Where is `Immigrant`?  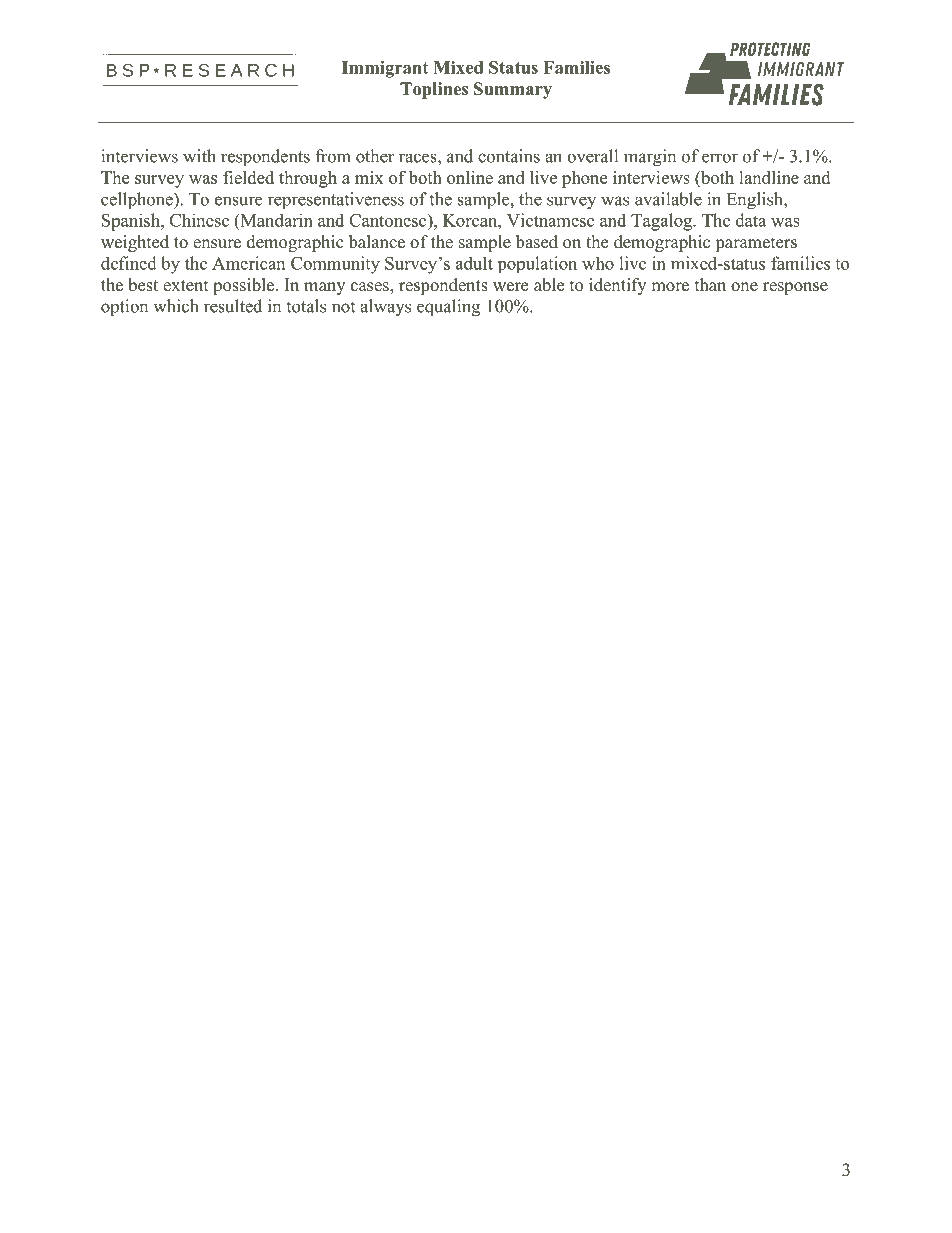
Immigrant is located at coordinates (385, 69).
